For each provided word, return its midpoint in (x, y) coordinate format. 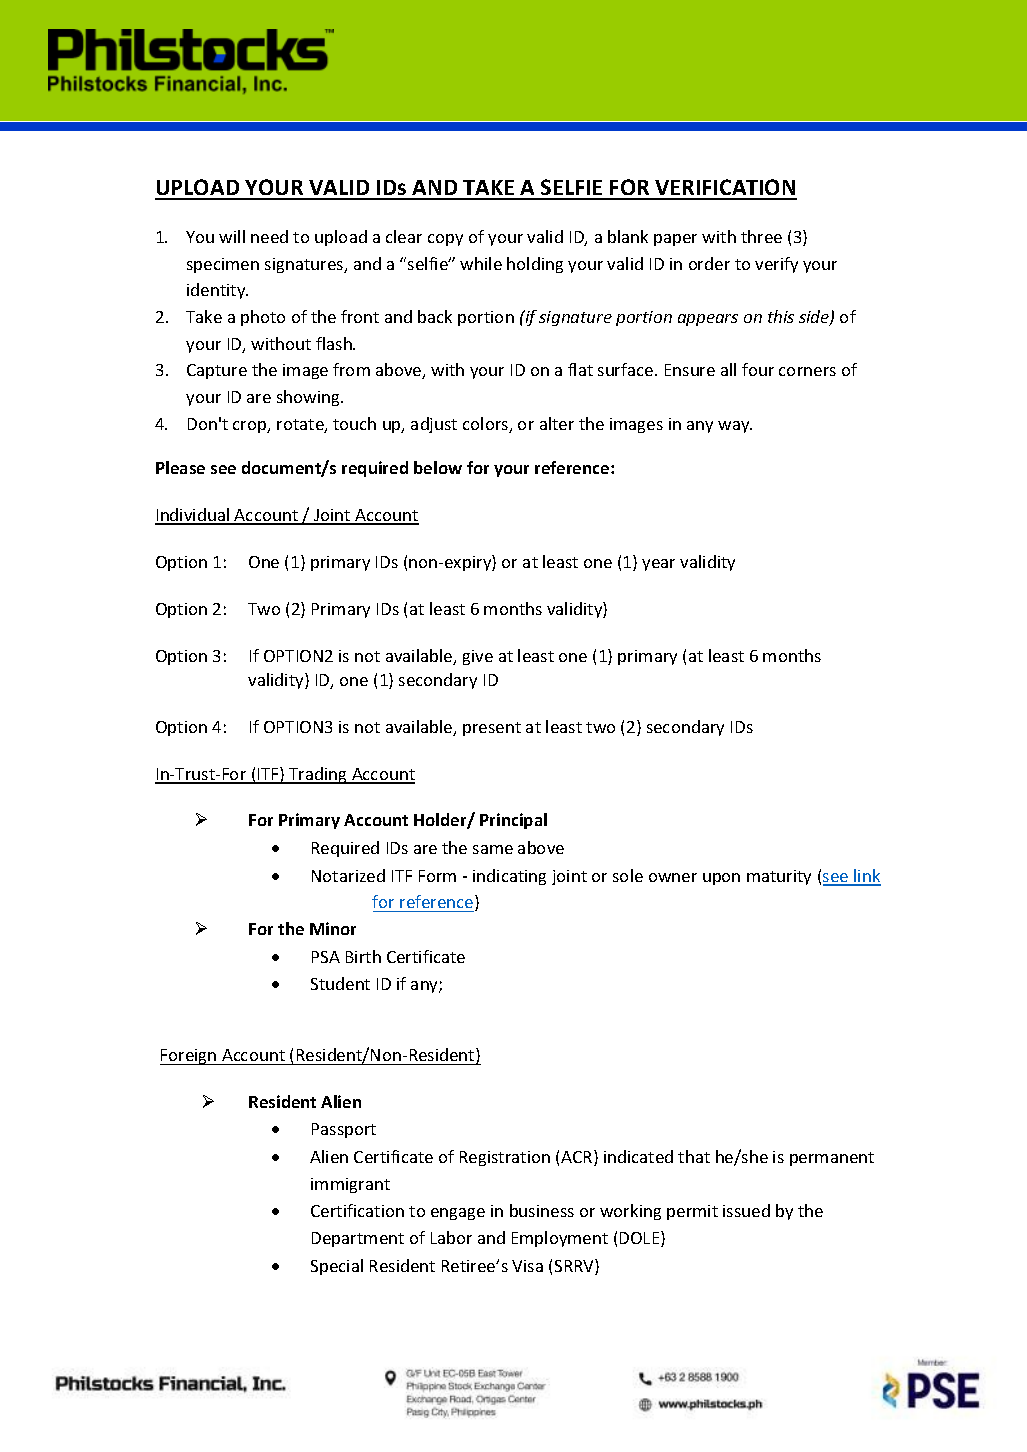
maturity (779, 877)
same (493, 849)
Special (337, 1267)
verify (776, 265)
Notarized (348, 875)
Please (180, 467)
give (478, 657)
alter (557, 423)
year (658, 565)
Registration (505, 1158)
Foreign (189, 1057)
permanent (832, 1159)
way (735, 427)
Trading (318, 775)
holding (535, 265)
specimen (223, 265)
